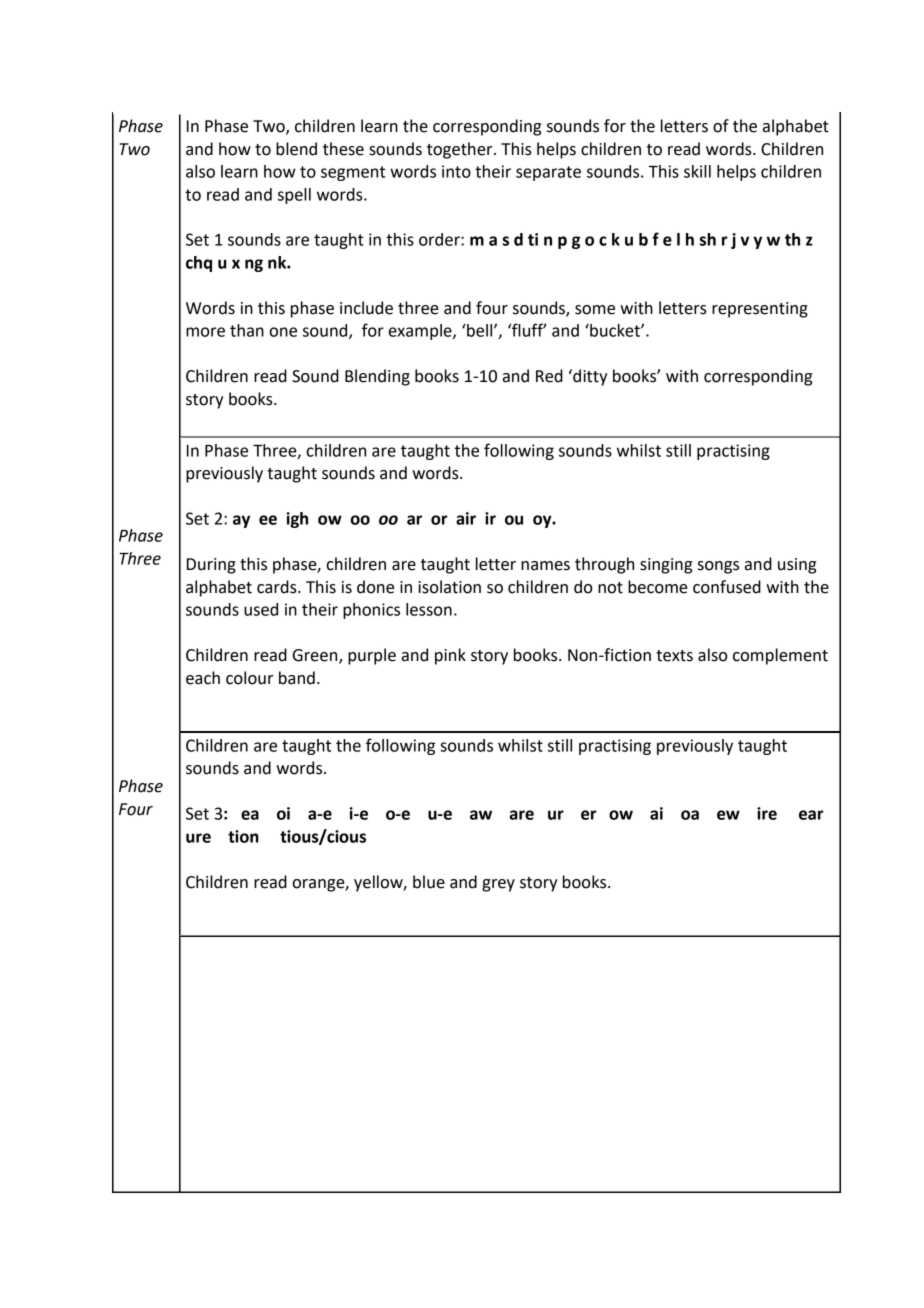  I want to click on skill, so click(697, 171).
